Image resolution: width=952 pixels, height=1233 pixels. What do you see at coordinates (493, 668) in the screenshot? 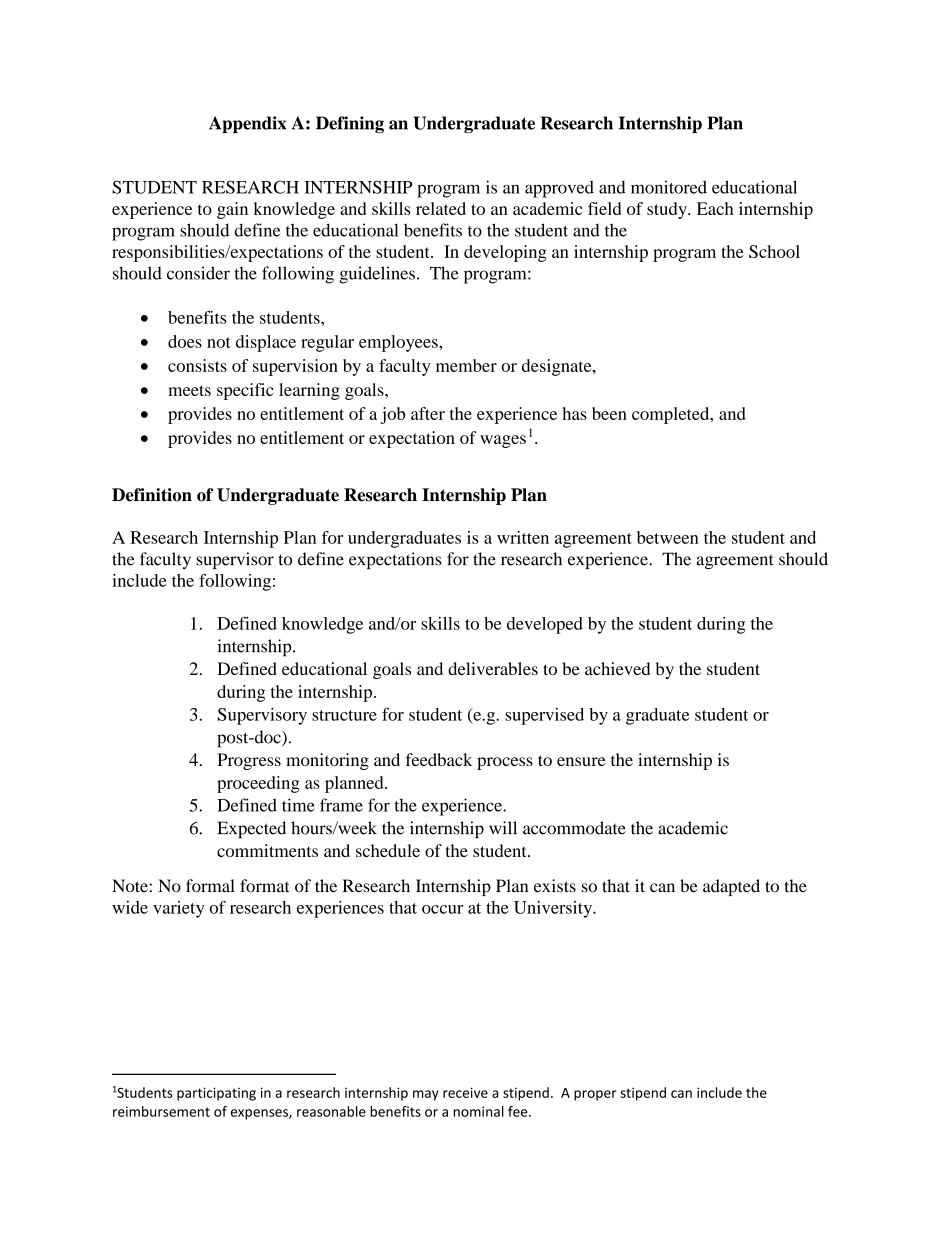
I see `deliverables` at bounding box center [493, 668].
